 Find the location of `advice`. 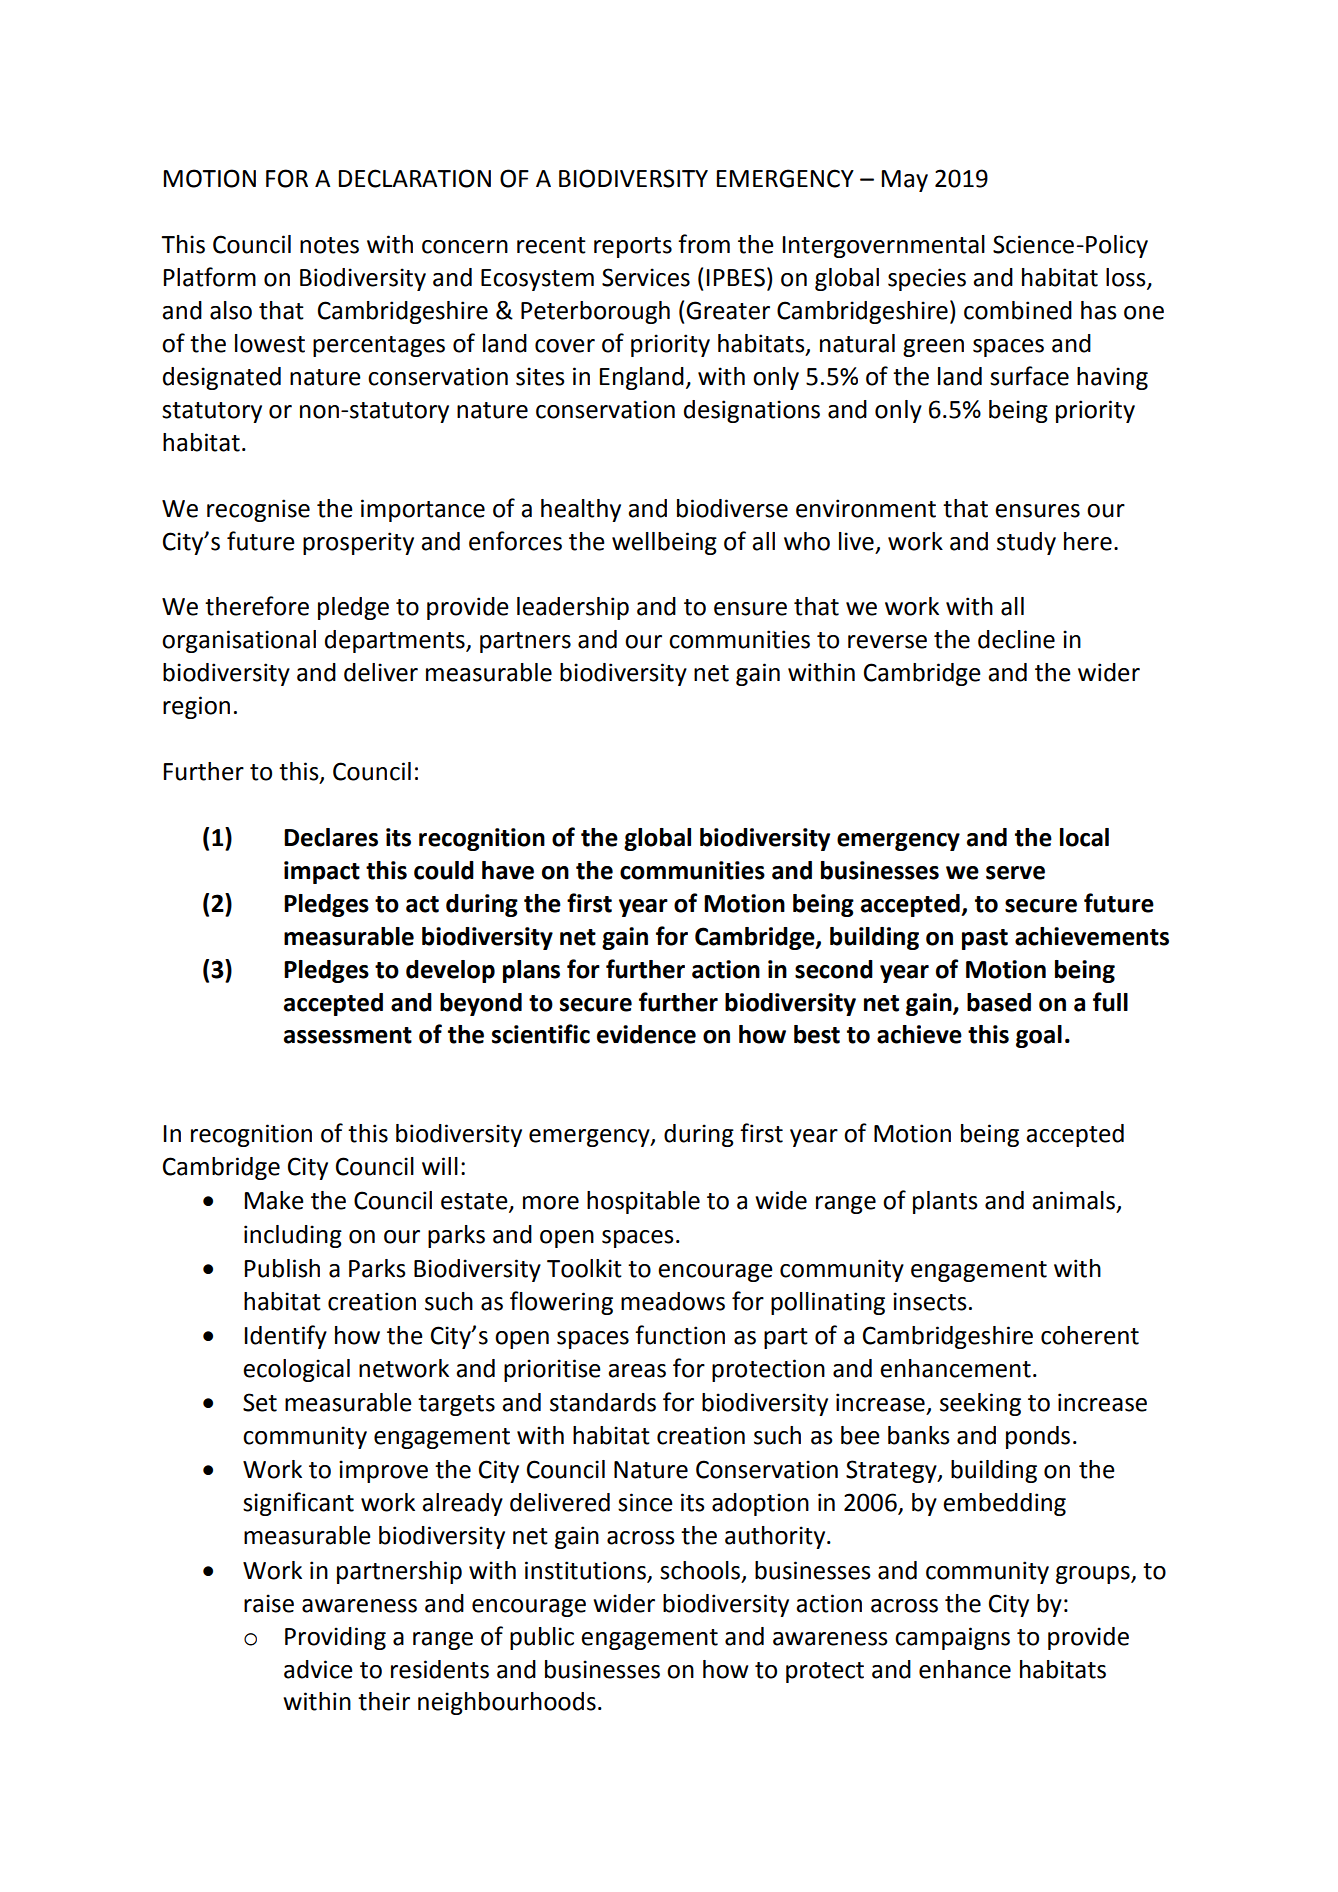

advice is located at coordinates (318, 1669).
